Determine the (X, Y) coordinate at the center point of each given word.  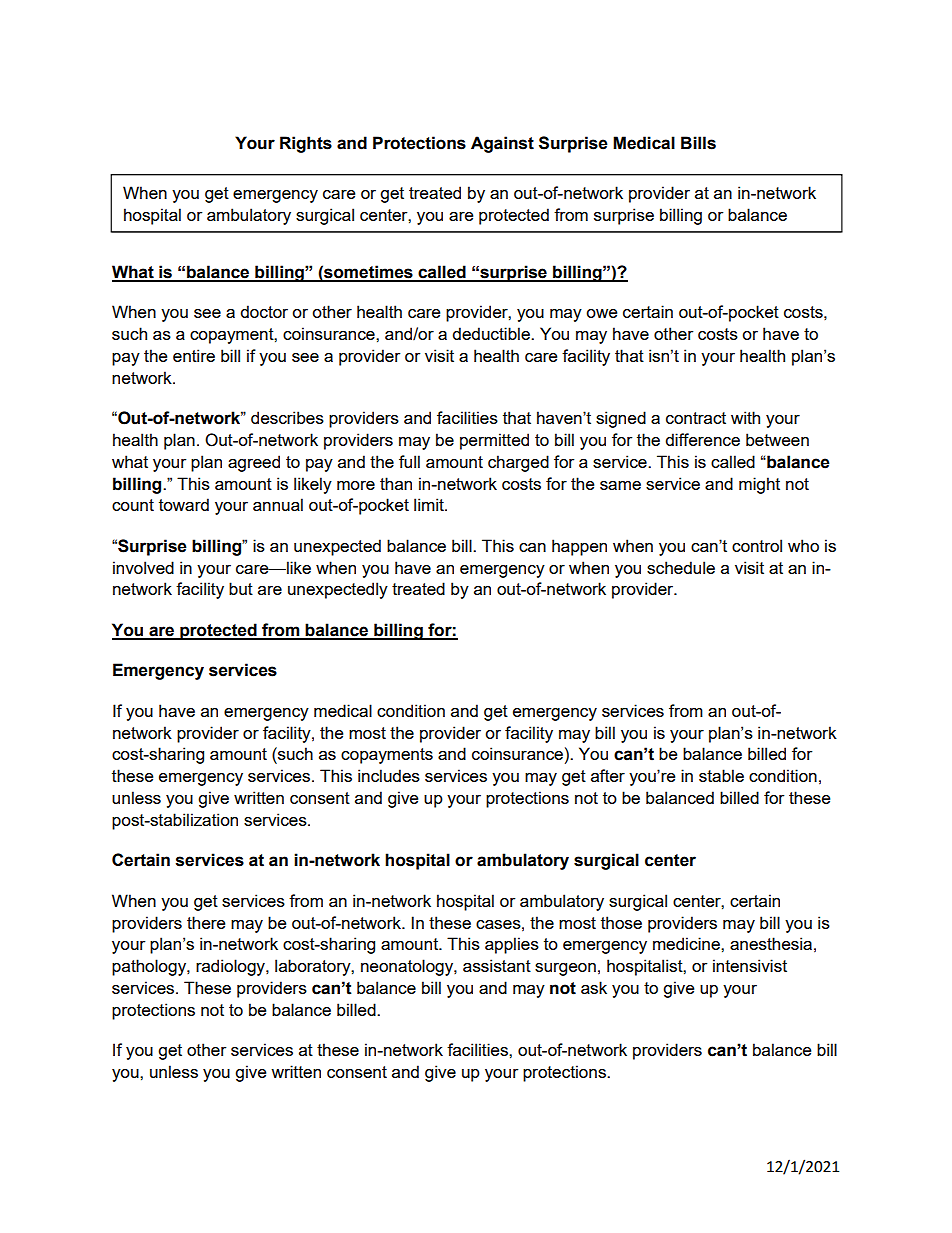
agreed (254, 463)
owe (601, 313)
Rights (306, 144)
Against (502, 144)
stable (721, 775)
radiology (231, 967)
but (241, 588)
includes (389, 775)
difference (702, 439)
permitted (494, 441)
